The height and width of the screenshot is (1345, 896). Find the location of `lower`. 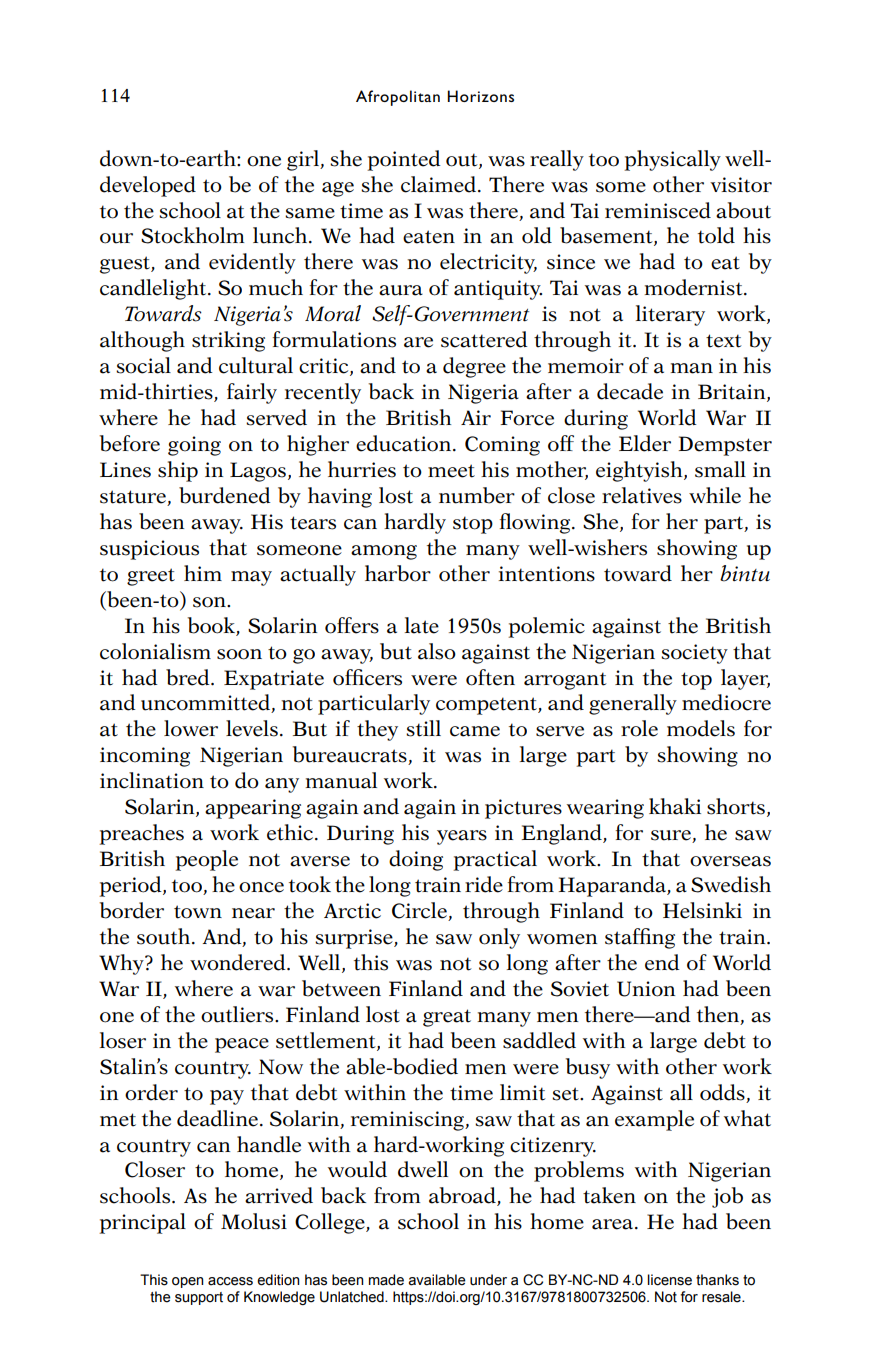

lower is located at coordinates (191, 728).
